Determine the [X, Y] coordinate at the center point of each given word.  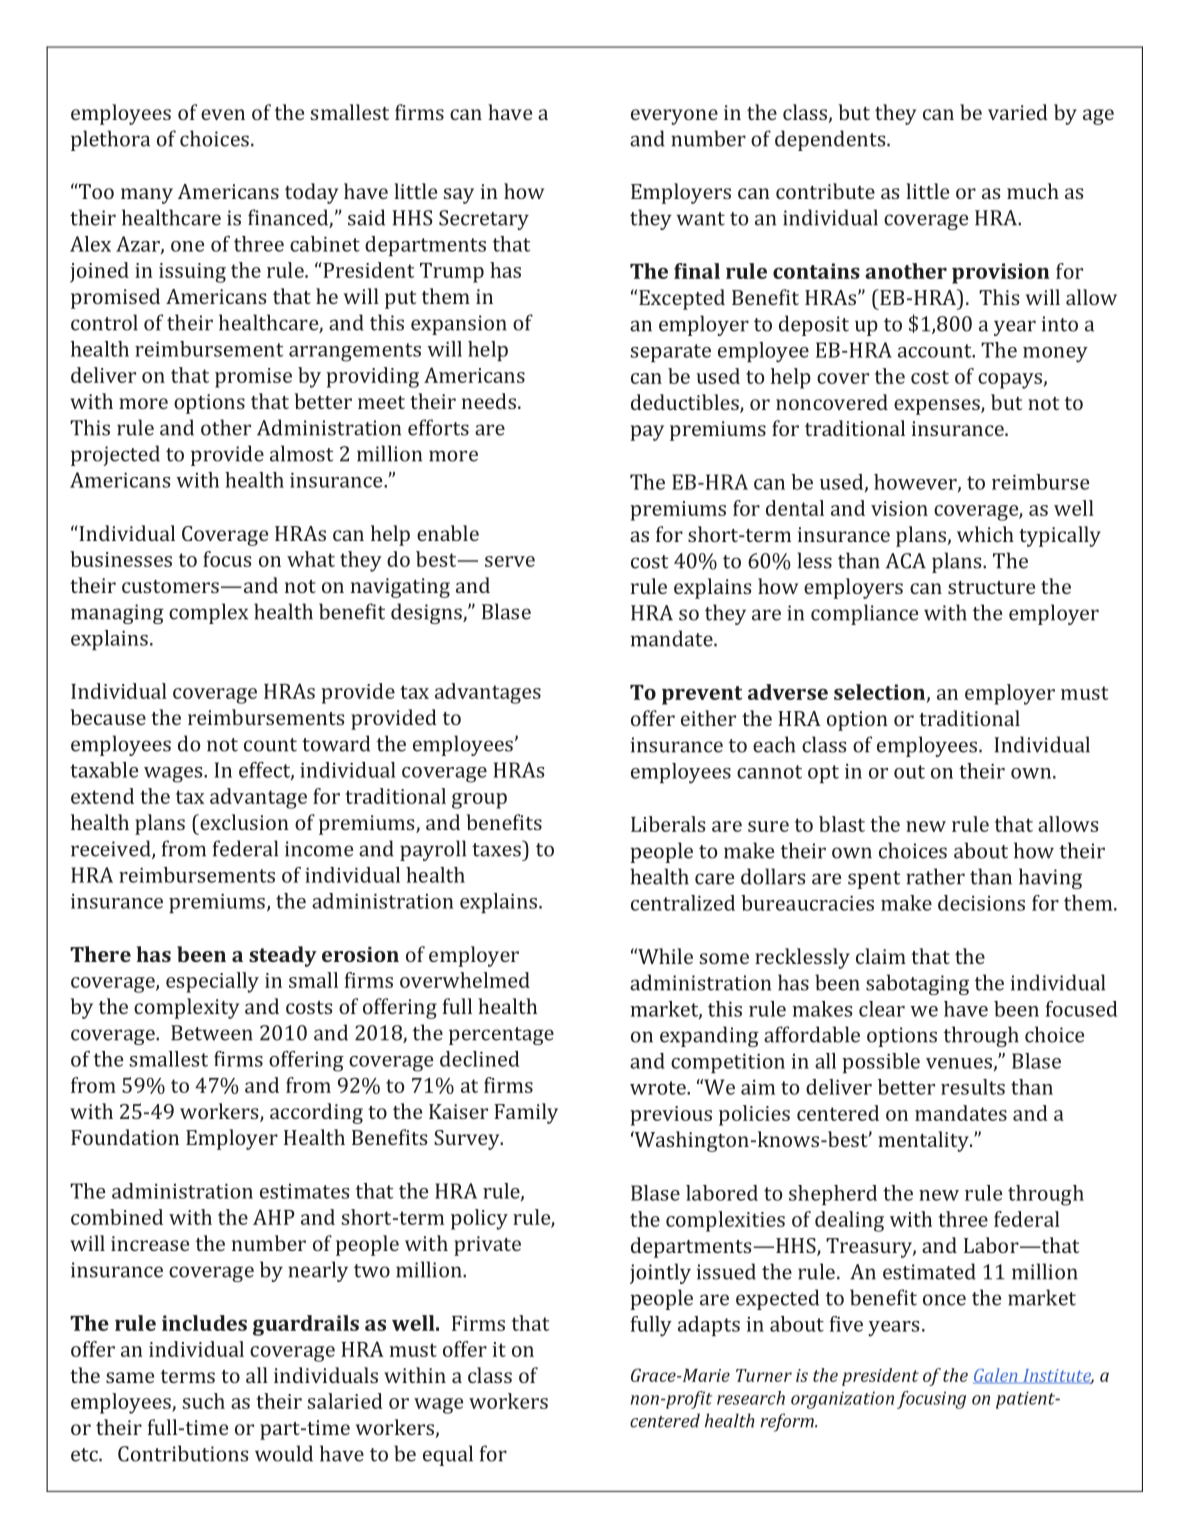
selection [879, 692]
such [203, 1401]
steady [283, 956]
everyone [674, 117]
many [147, 196]
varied [1018, 112]
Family [526, 1113]
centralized [683, 903]
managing [117, 614]
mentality [924, 1141]
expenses [938, 407]
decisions [981, 903]
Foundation [125, 1137]
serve [510, 561]
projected [115, 455]
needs [489, 401]
